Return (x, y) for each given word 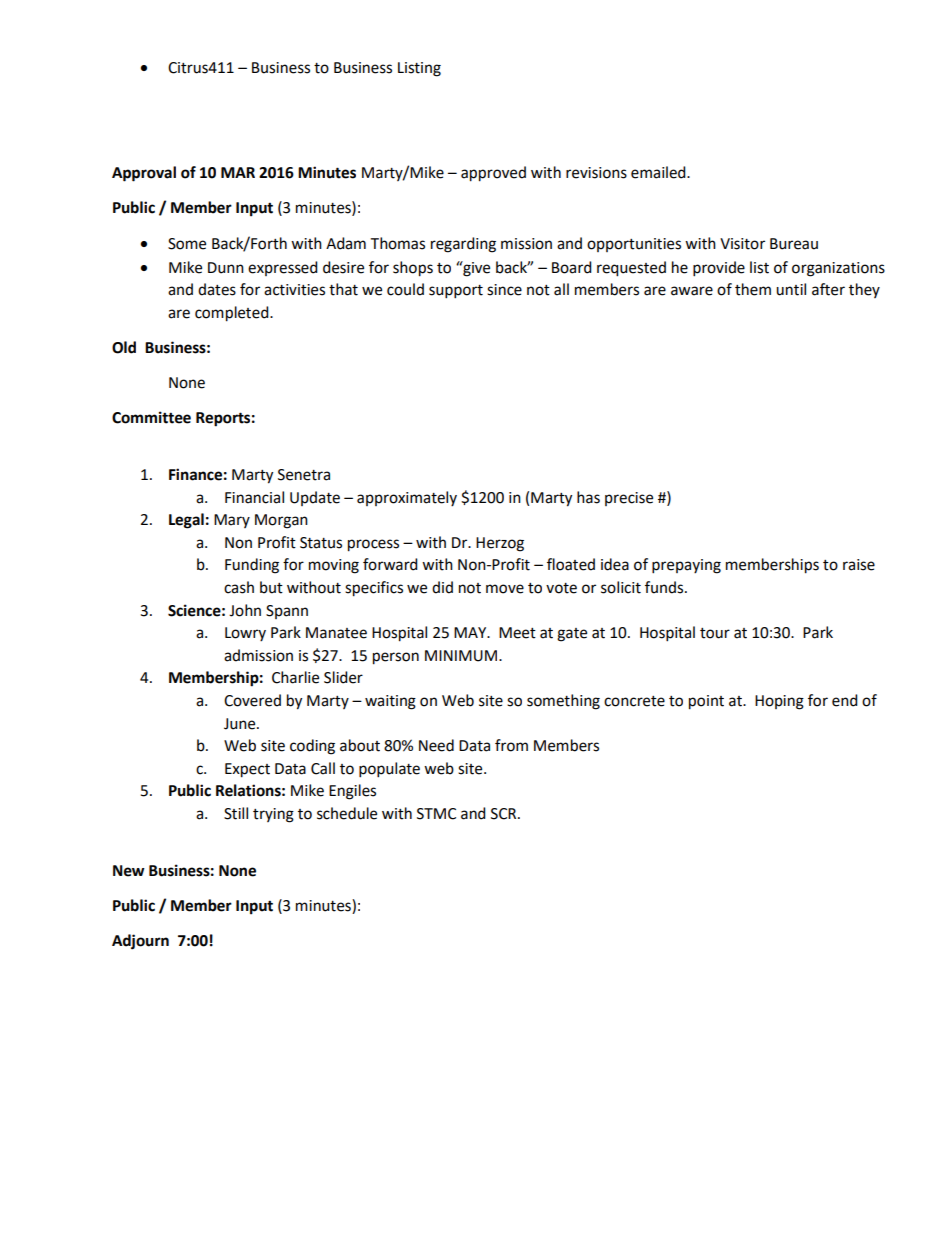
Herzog (500, 544)
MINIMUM (461, 656)
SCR (505, 814)
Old (124, 347)
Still (236, 813)
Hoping (779, 702)
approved (493, 174)
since (504, 290)
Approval (144, 174)
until (791, 289)
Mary (232, 521)
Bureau (794, 244)
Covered (252, 700)
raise (859, 565)
